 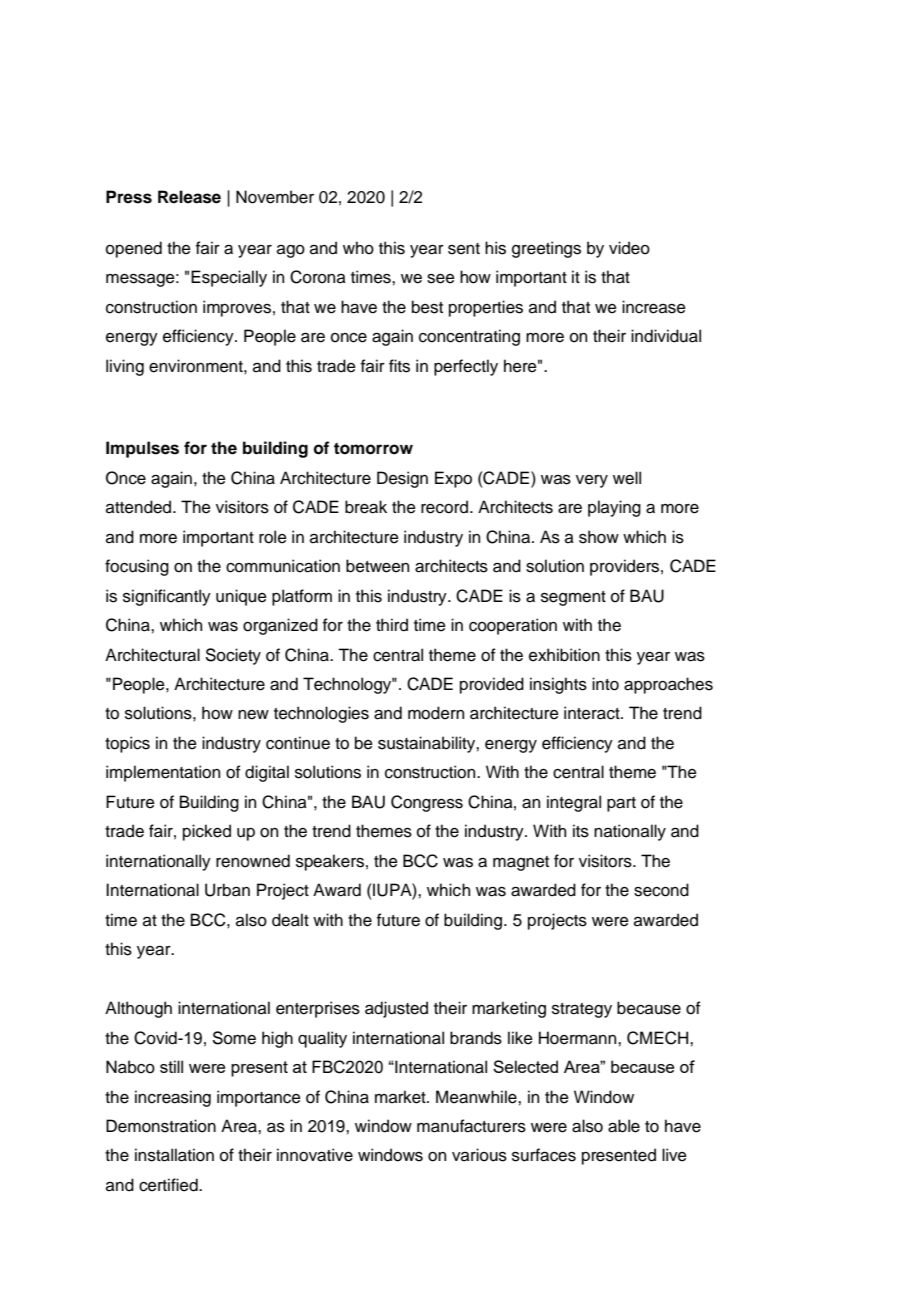 What do you see at coordinates (436, 713) in the screenshot?
I see `modern` at bounding box center [436, 713].
